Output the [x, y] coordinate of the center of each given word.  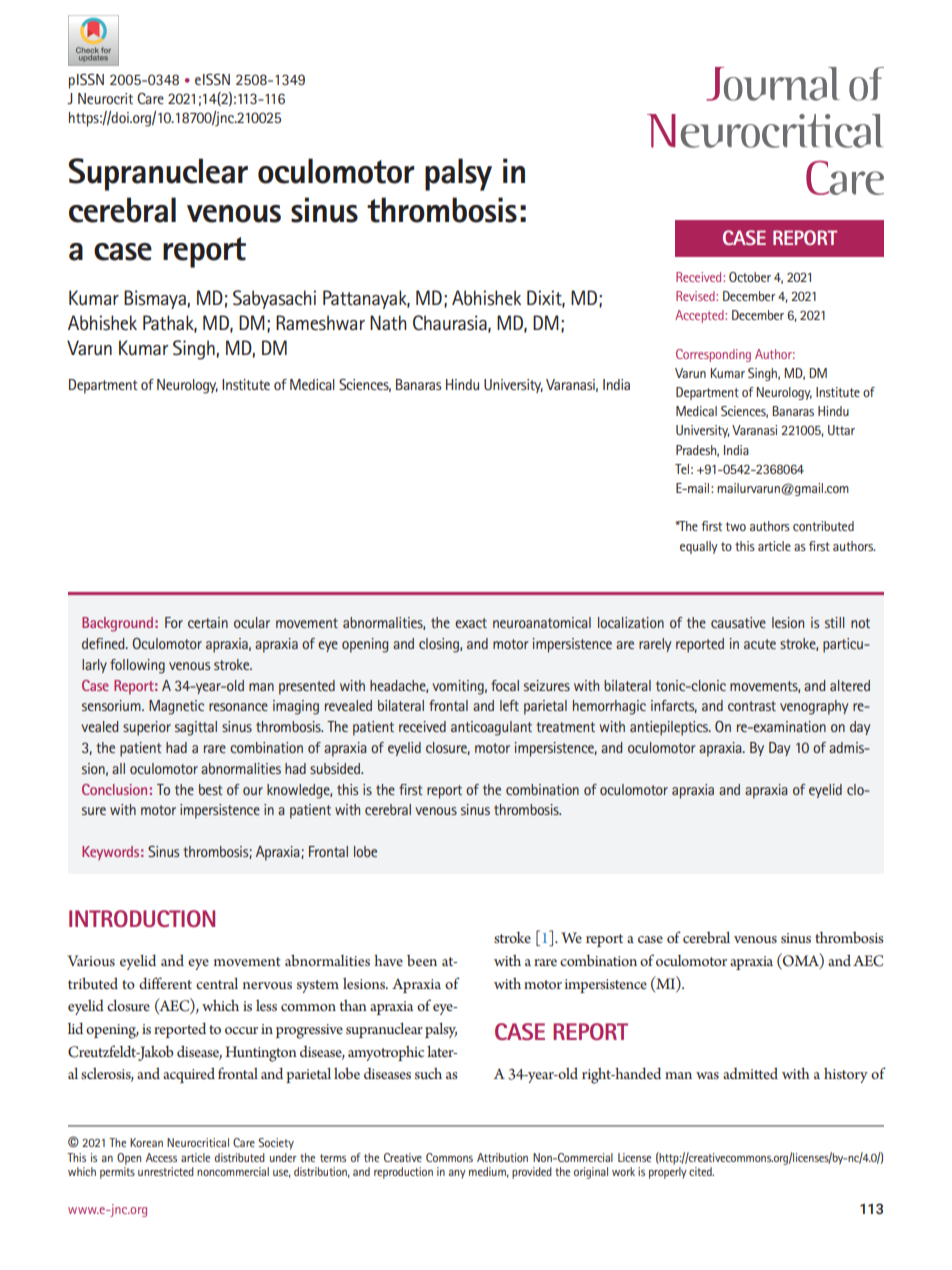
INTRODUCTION [142, 918]
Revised [696, 296]
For [174, 622]
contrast [752, 706]
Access [161, 1157]
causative [738, 622]
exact [471, 623]
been [422, 960]
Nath [388, 323]
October [750, 277]
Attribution [502, 1157]
